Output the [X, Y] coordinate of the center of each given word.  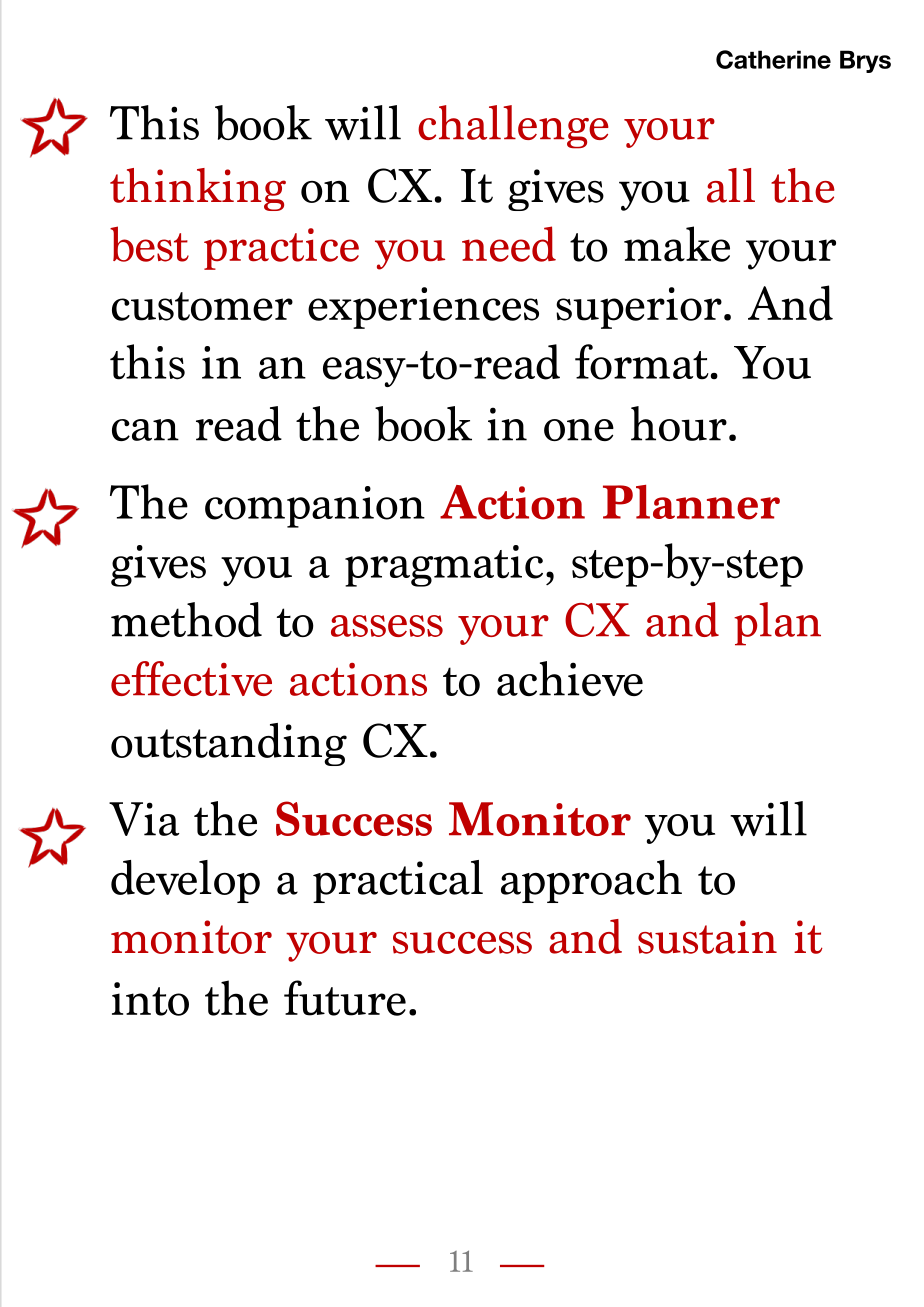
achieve [570, 678]
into [150, 999]
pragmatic [444, 566]
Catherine [773, 59]
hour [679, 423]
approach [591, 881]
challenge [513, 127]
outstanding [229, 744]
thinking [198, 189]
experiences [423, 308]
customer [202, 306]
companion [315, 507]
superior [639, 308]
